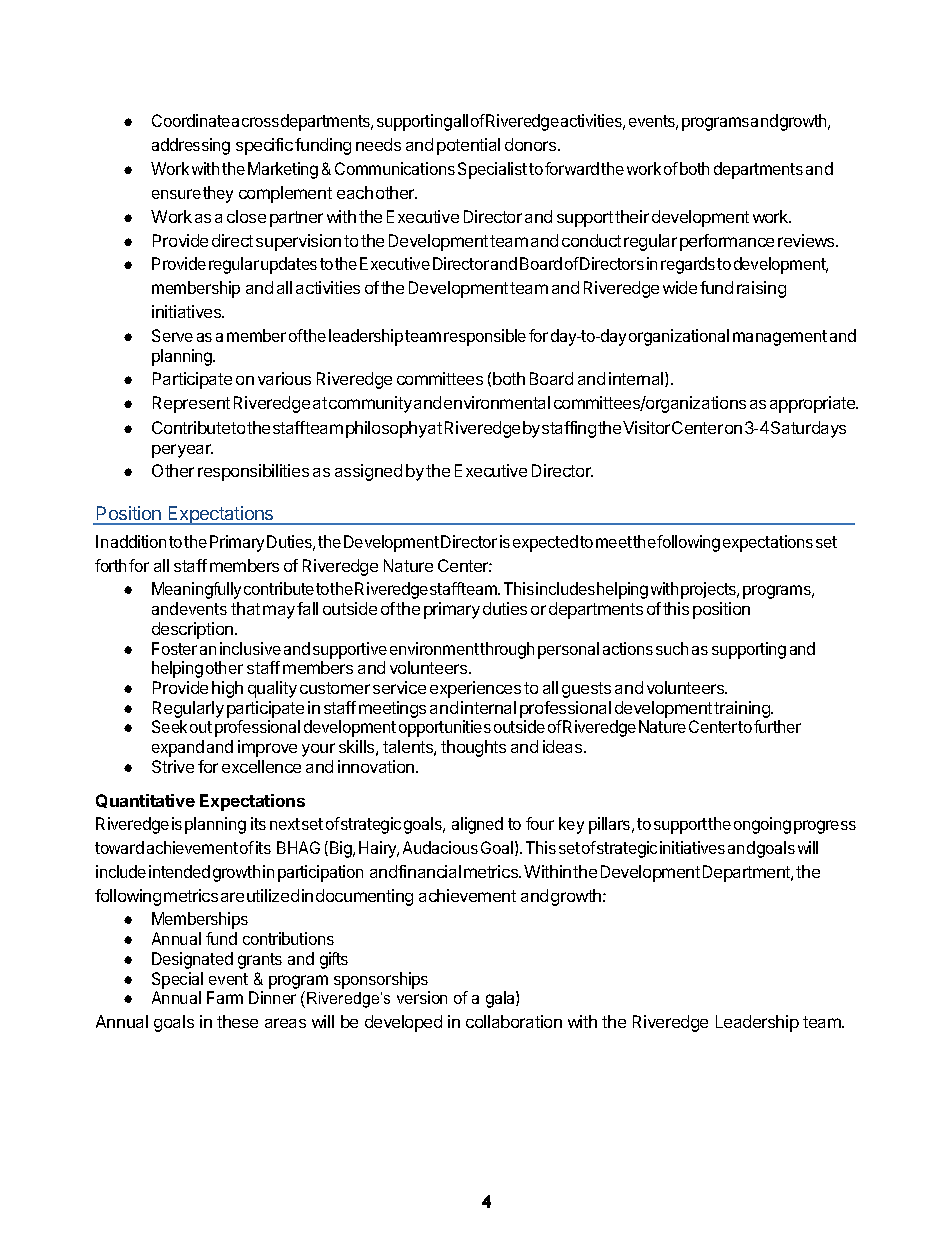 This page has width=952, height=1233. What do you see at coordinates (475, 689) in the page?
I see `experiences` at bounding box center [475, 689].
